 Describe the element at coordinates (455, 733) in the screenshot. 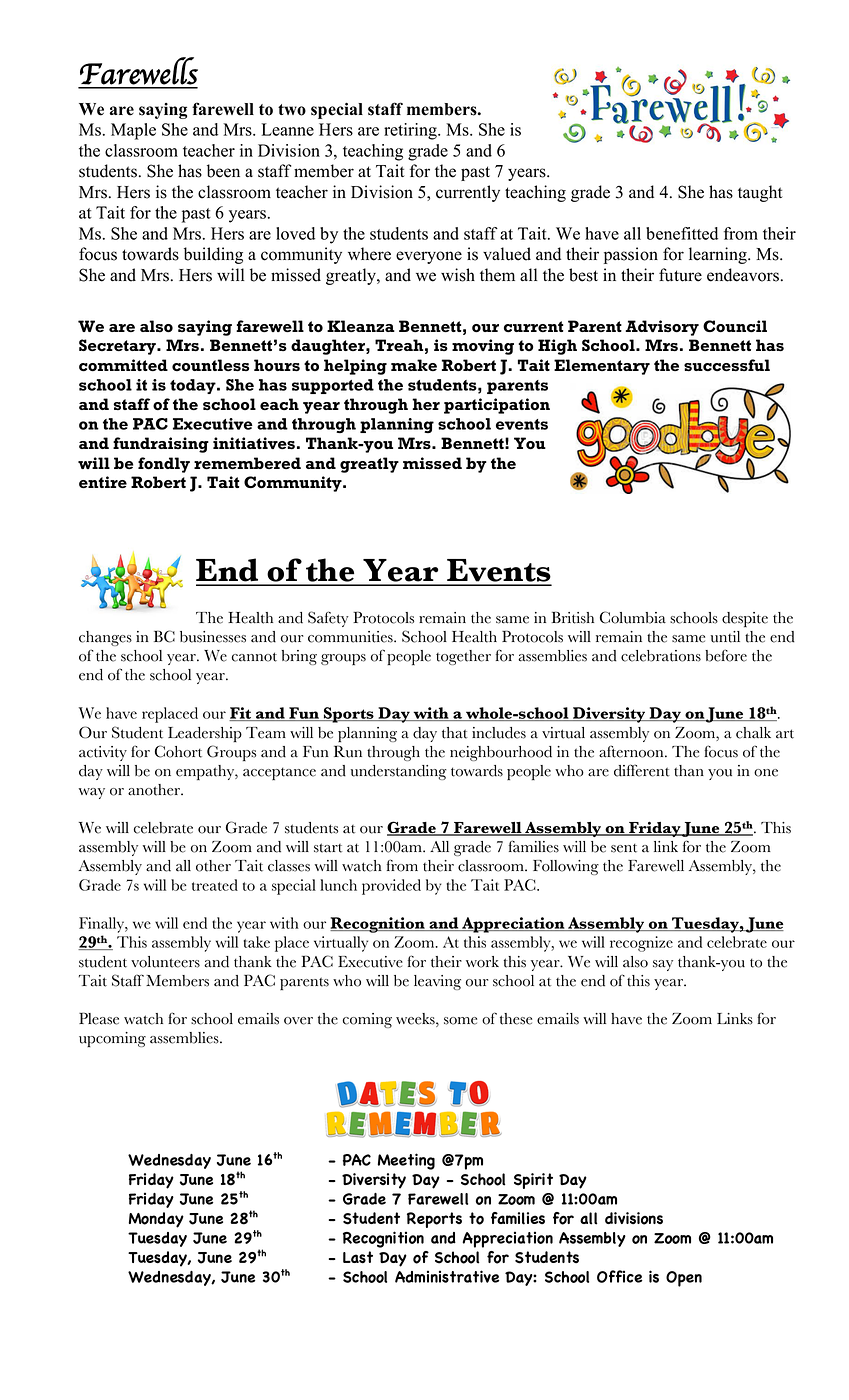

I see `that` at that location.
